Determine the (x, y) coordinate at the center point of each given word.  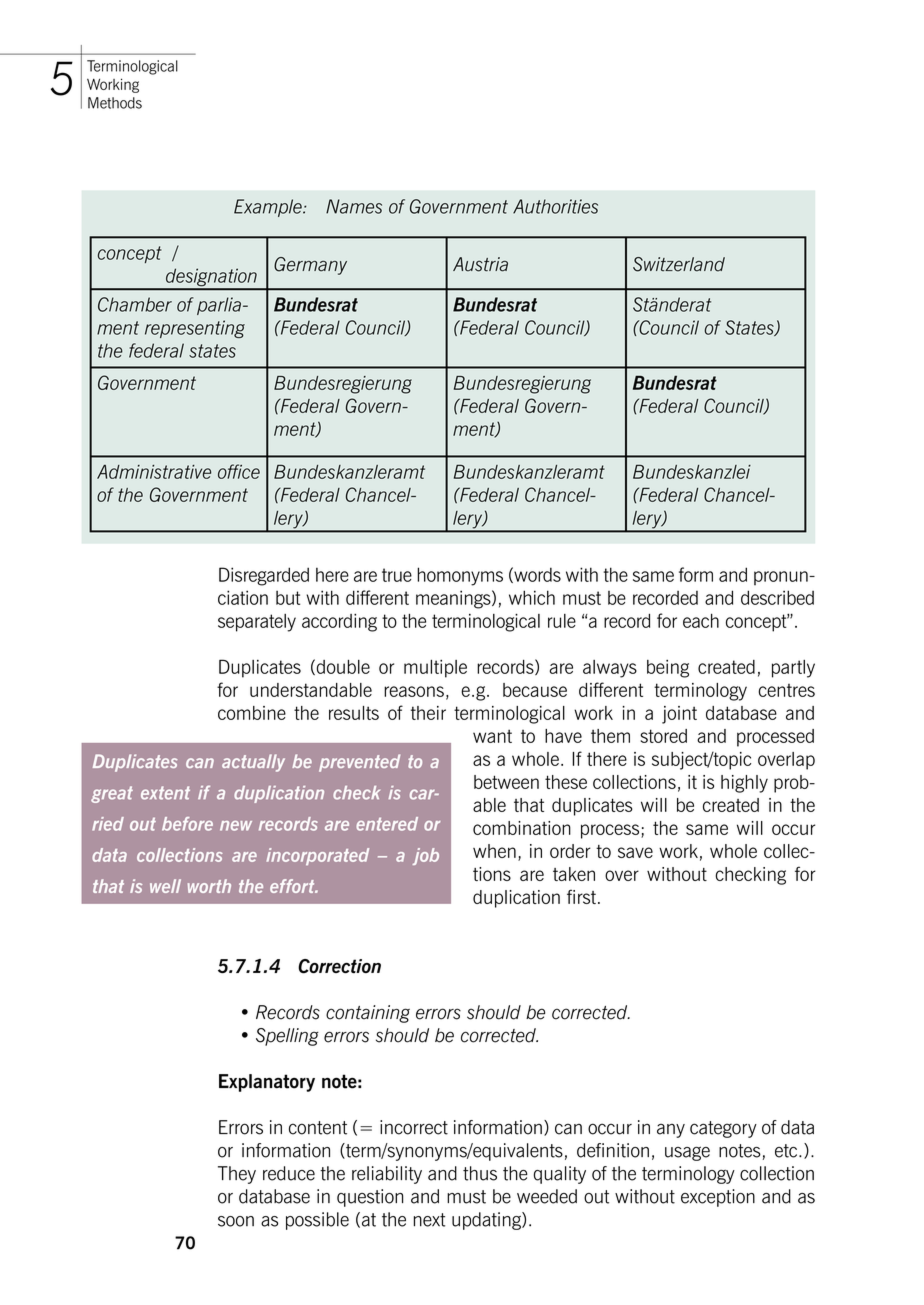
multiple (435, 669)
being (668, 669)
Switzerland (679, 264)
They (237, 1175)
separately (257, 623)
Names (354, 206)
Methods (115, 103)
